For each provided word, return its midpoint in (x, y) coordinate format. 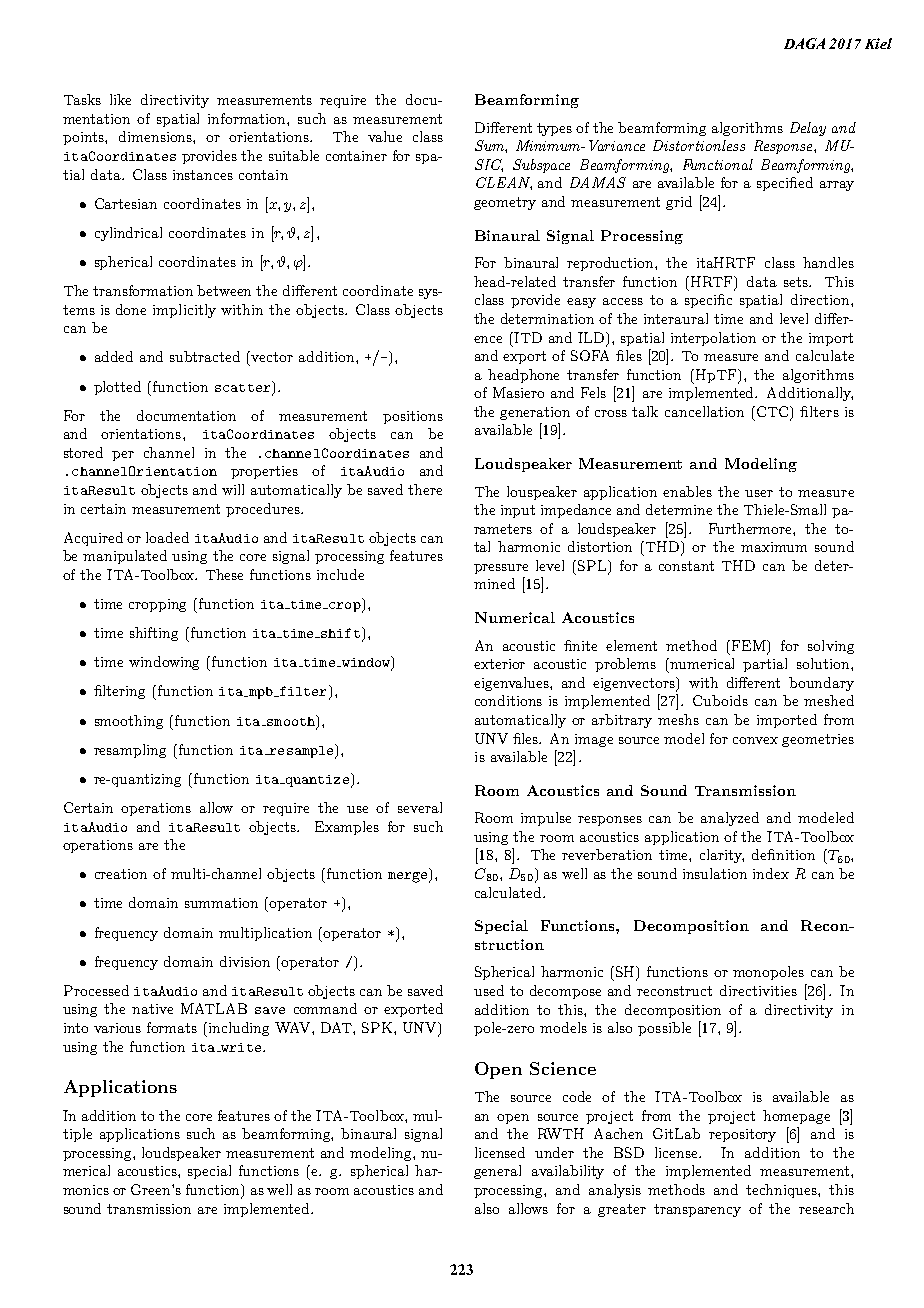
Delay (808, 129)
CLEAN (504, 183)
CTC (772, 413)
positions (413, 417)
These (224, 574)
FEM (750, 646)
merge (409, 877)
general (497, 1172)
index (771, 873)
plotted (117, 388)
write (240, 1047)
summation (221, 903)
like (120, 99)
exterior (499, 664)
